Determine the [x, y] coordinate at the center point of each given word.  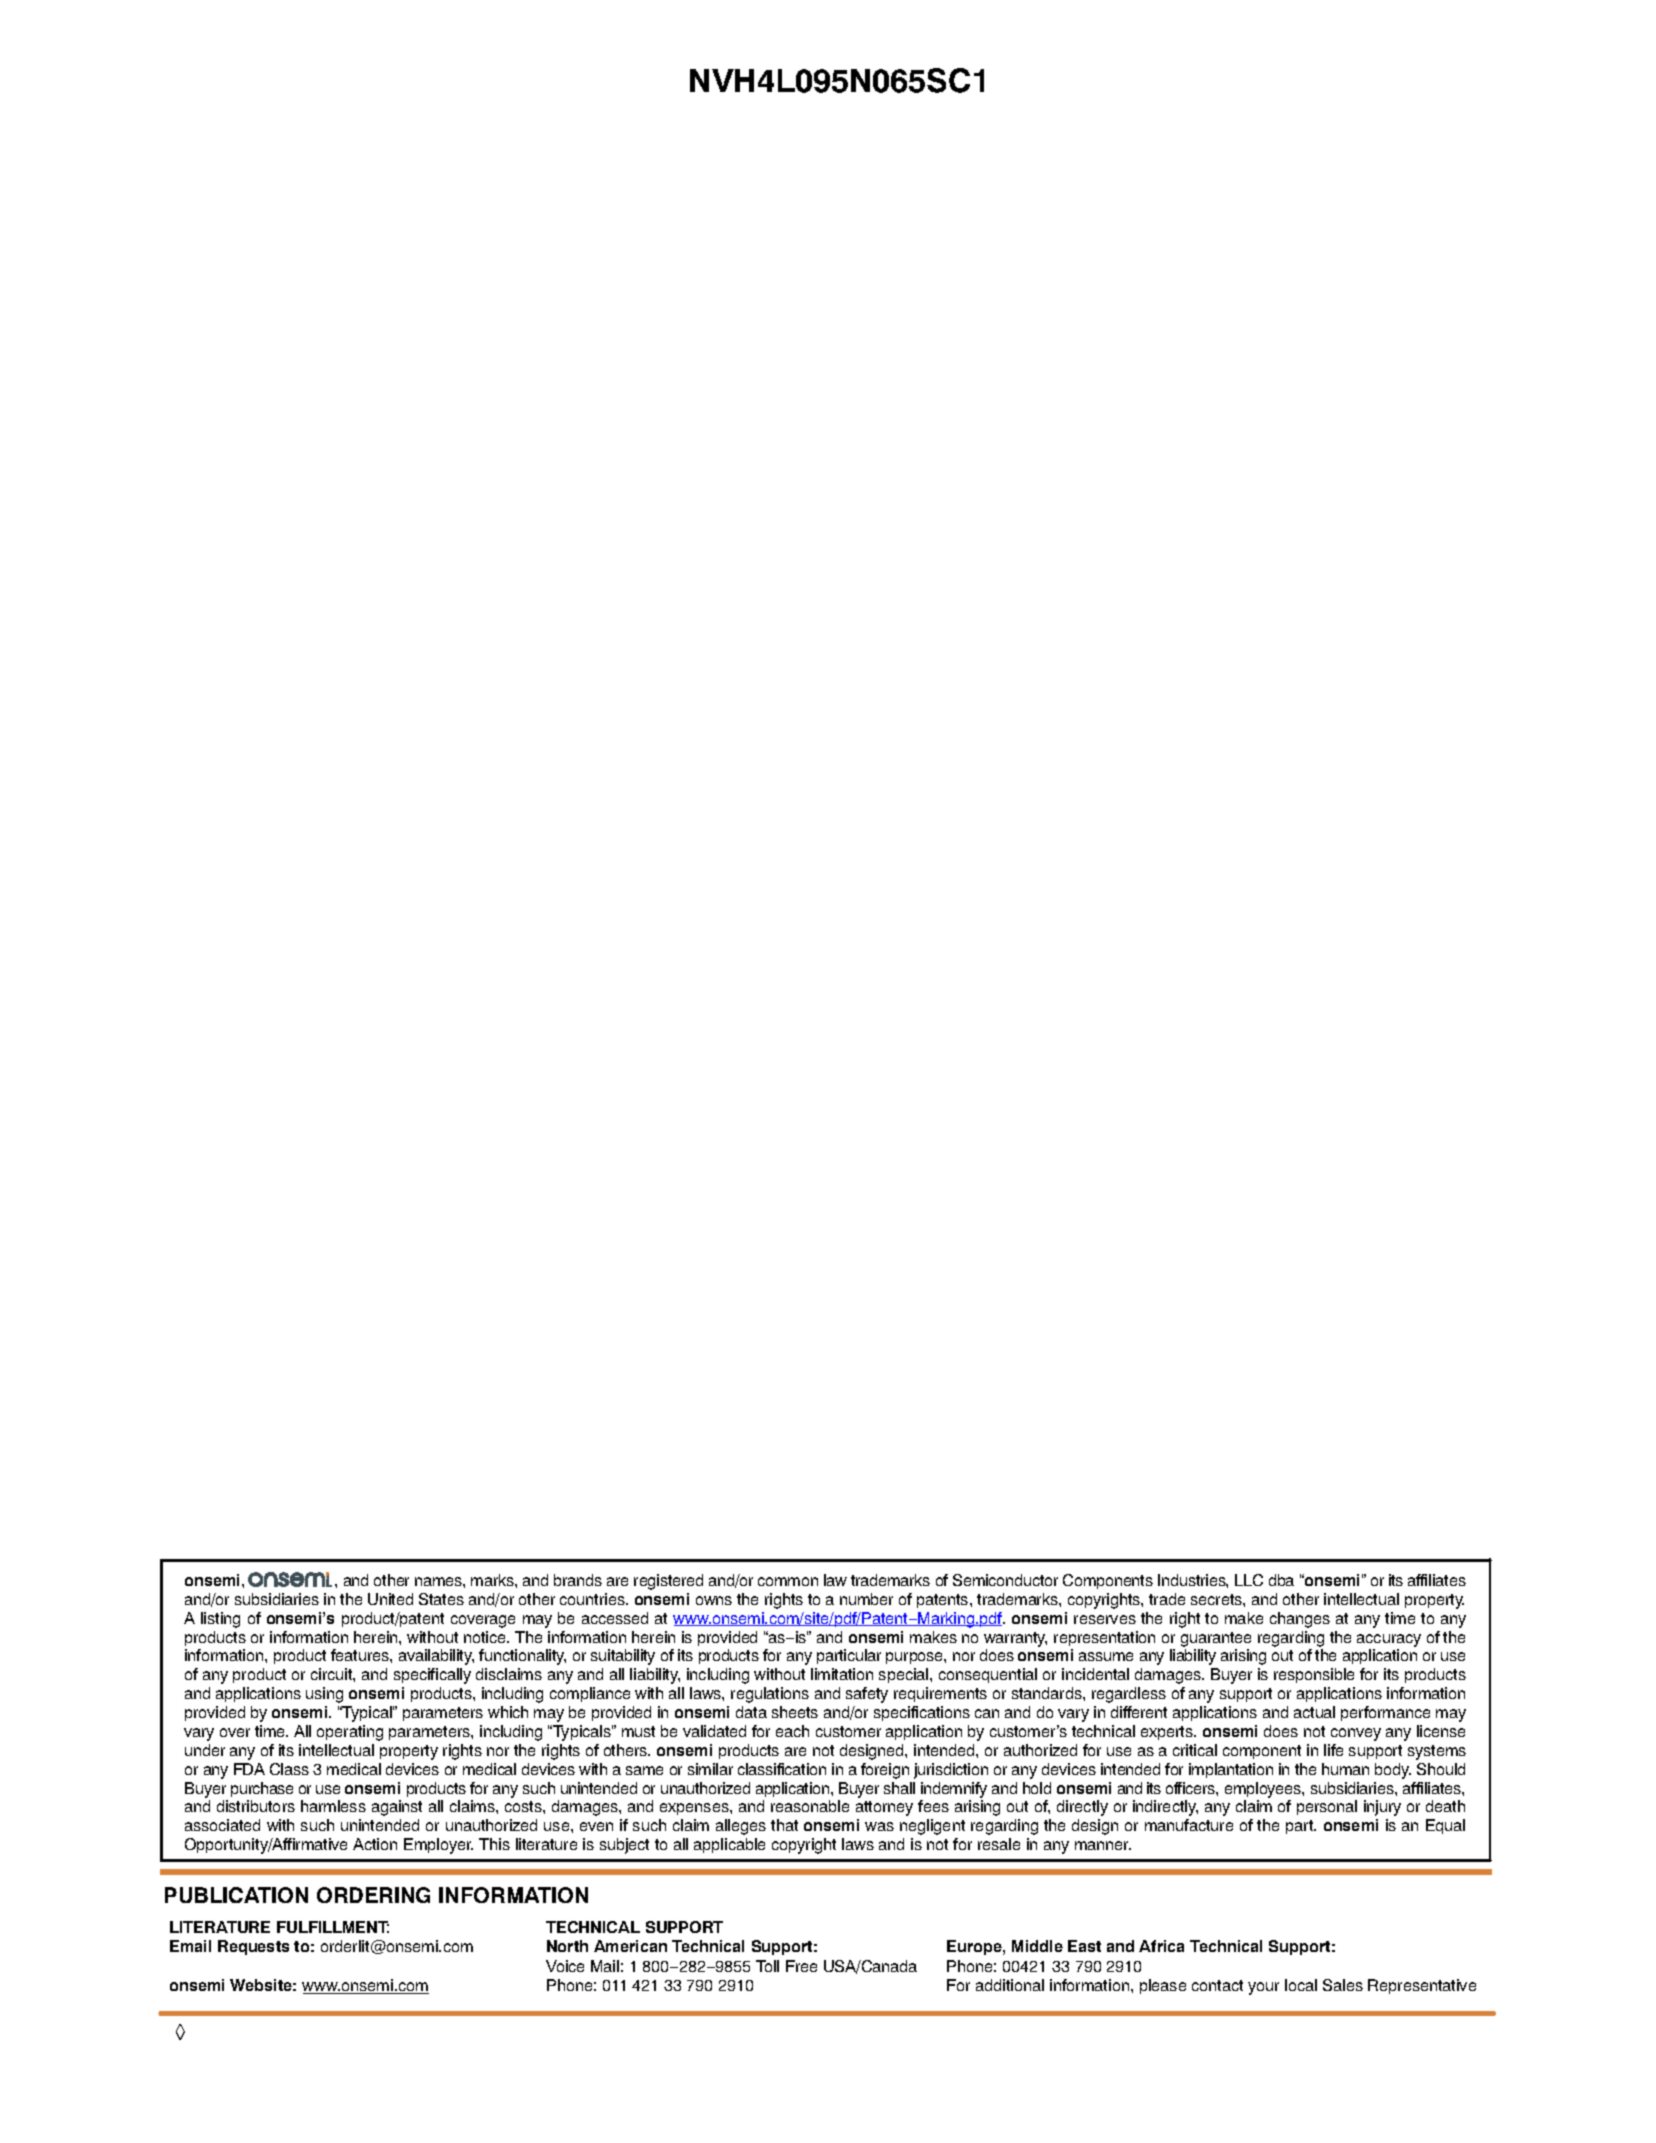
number [866, 1599]
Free [801, 1966]
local [1301, 1985]
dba [1281, 1580]
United [390, 1599]
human [1345, 1769]
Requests [253, 1947]
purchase [262, 1789]
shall [899, 1788]
